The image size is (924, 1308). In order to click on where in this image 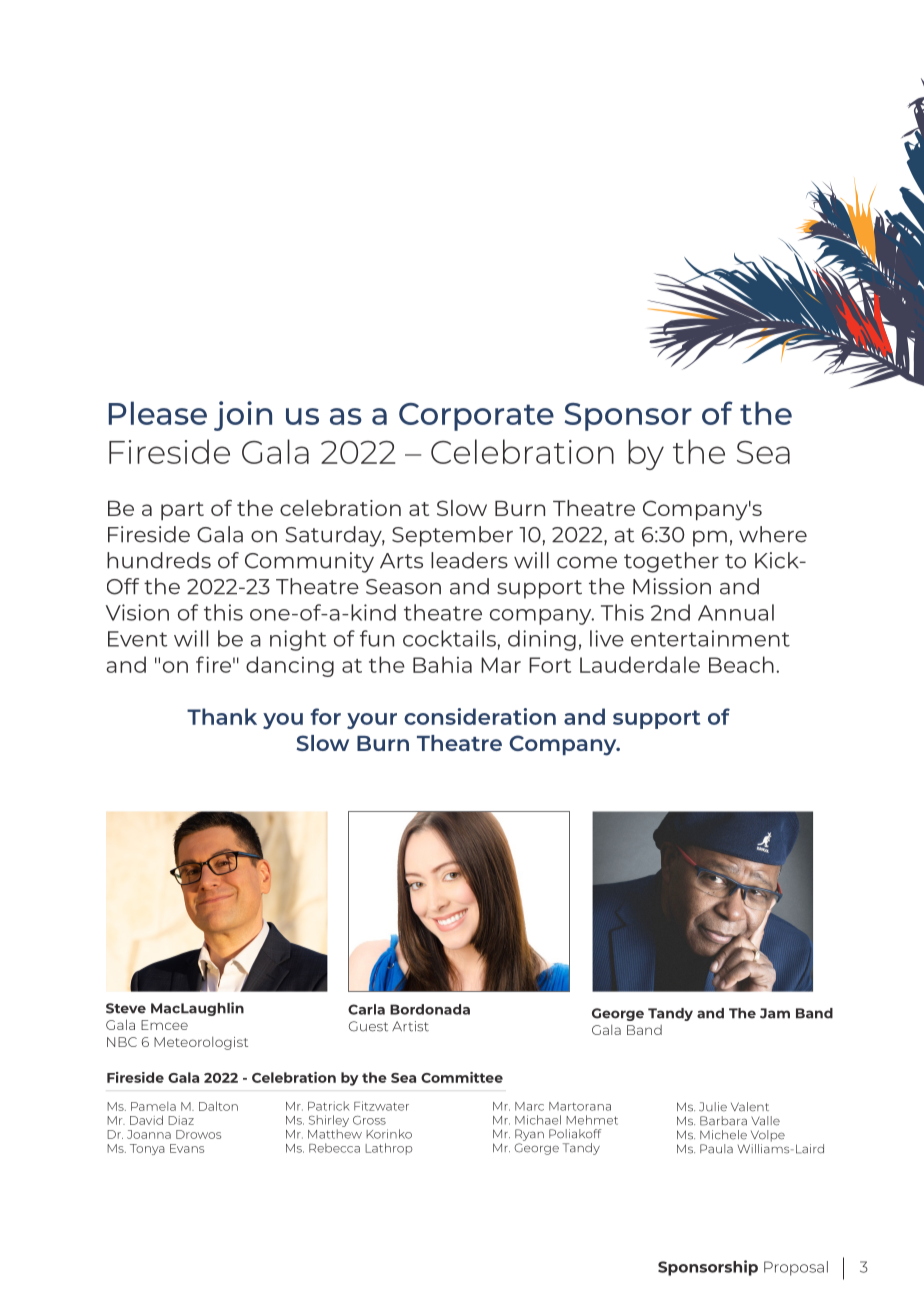, I will do `click(773, 534)`.
